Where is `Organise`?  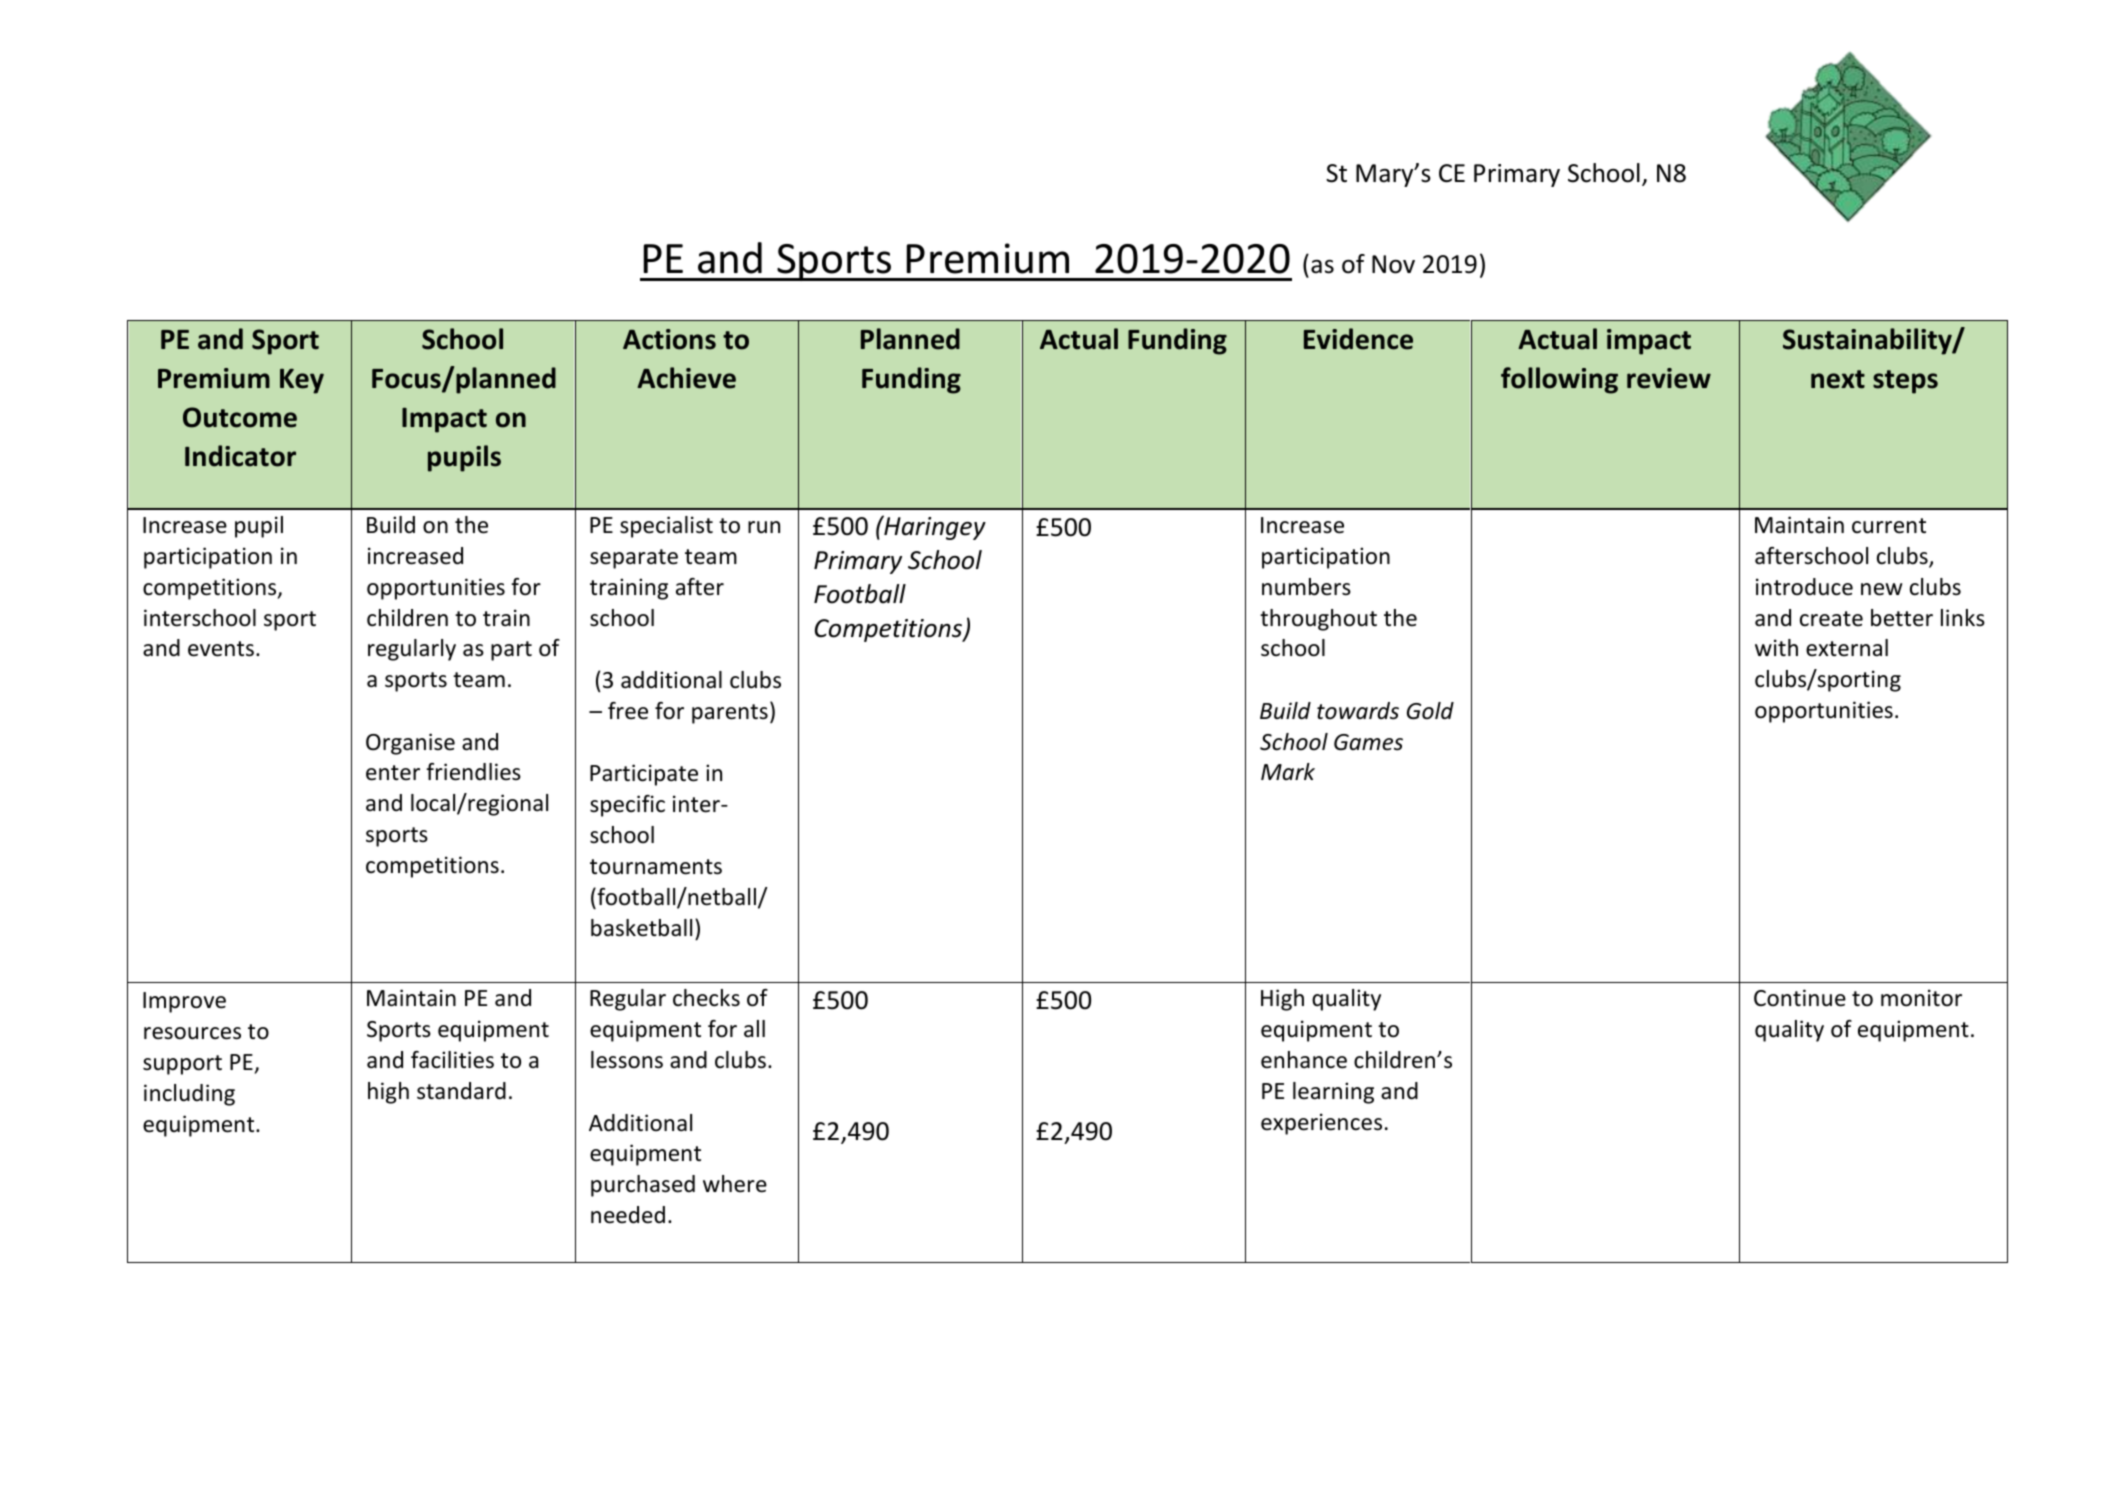
Organise is located at coordinates (410, 744).
